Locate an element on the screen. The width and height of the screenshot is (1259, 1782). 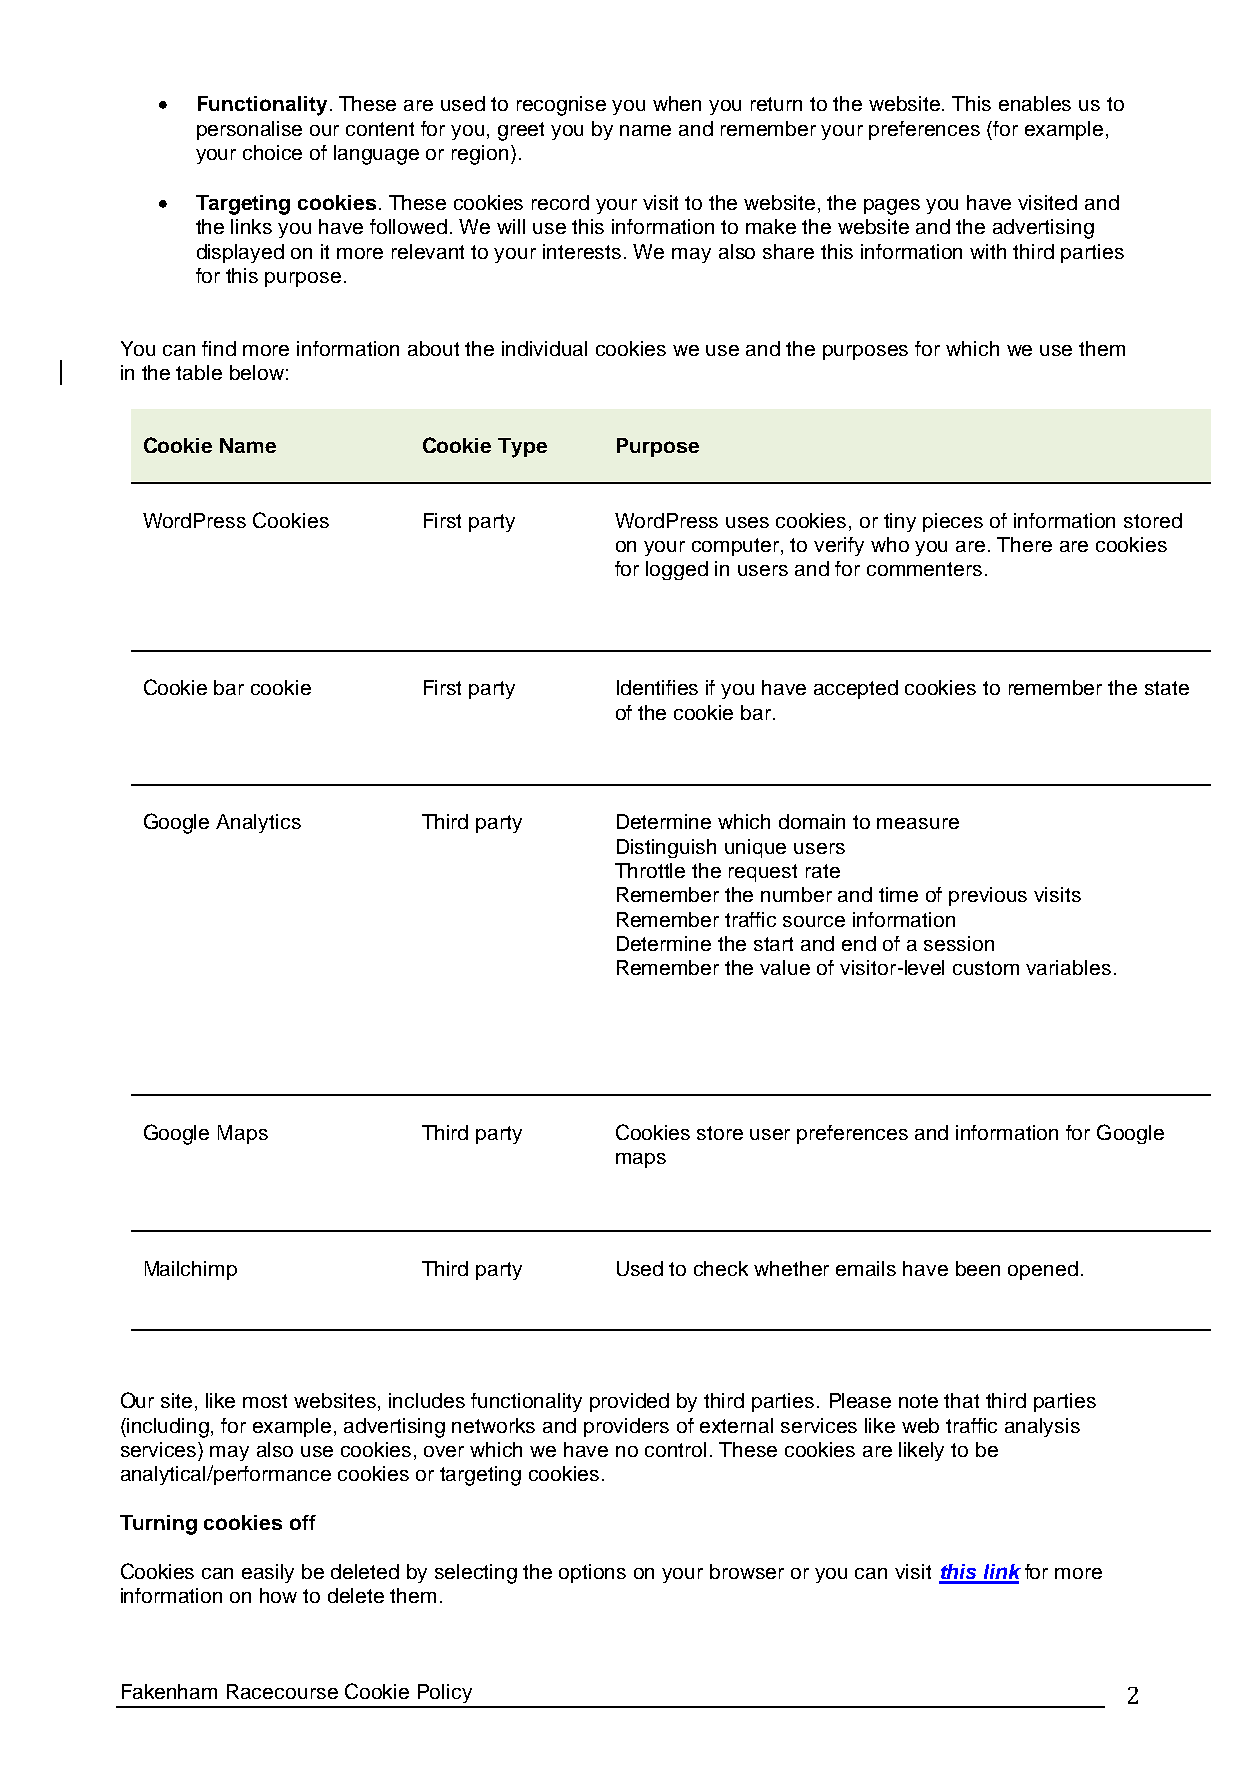
choice is located at coordinates (272, 152).
